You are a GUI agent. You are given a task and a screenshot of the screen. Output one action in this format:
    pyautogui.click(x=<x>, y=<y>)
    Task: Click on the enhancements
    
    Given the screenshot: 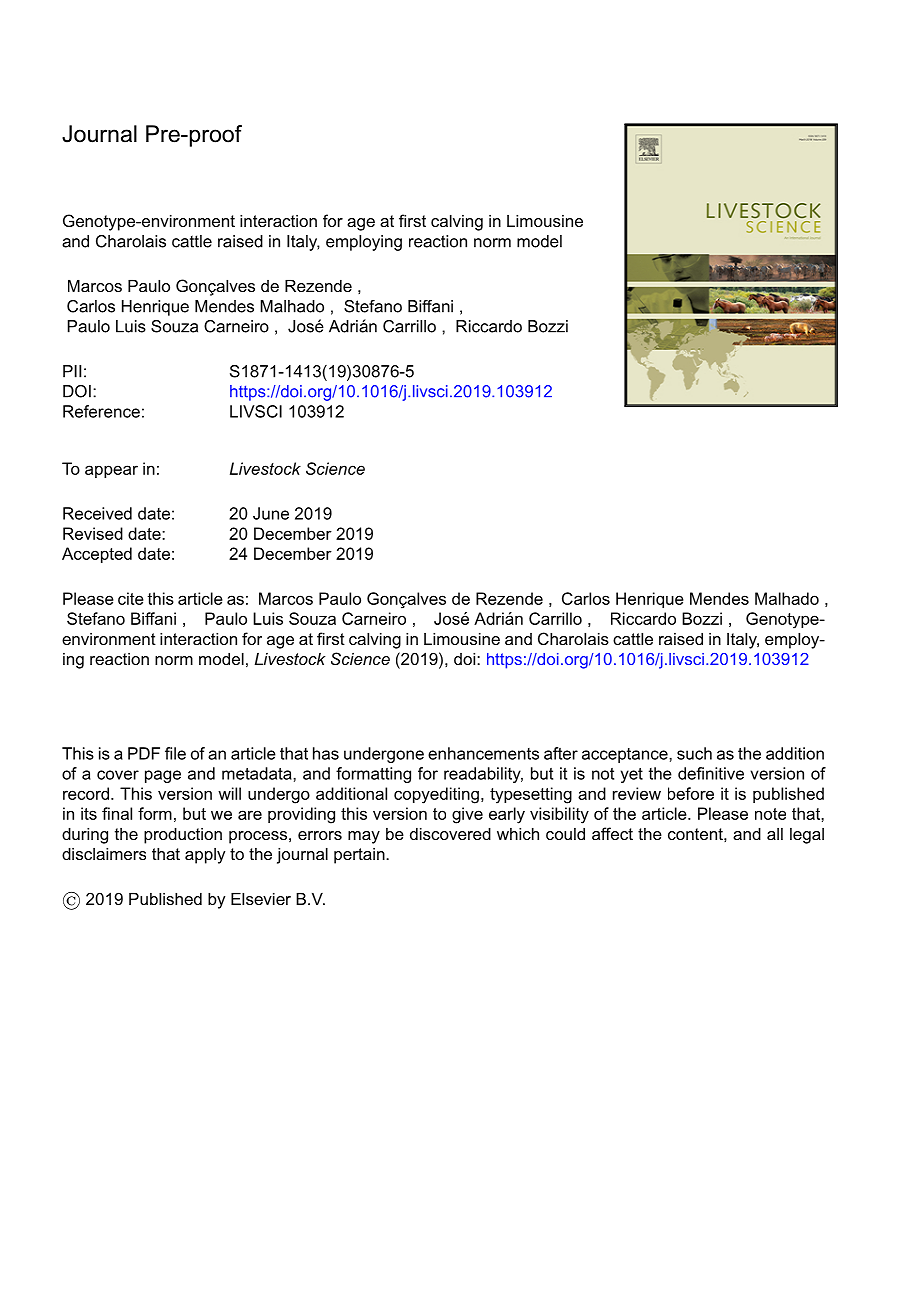 What is the action you would take?
    pyautogui.click(x=483, y=753)
